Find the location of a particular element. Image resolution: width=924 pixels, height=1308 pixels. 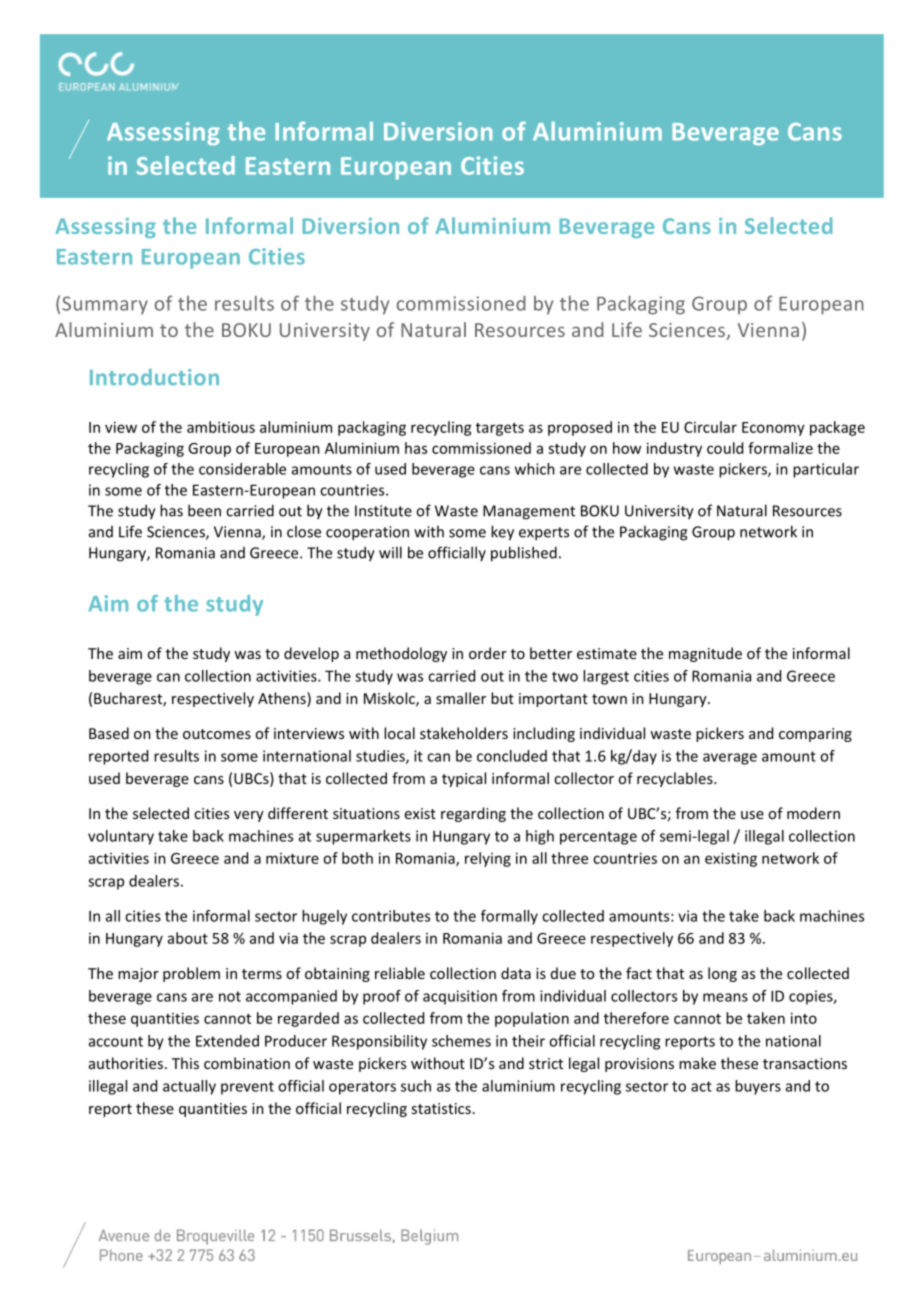

long is located at coordinates (722, 974).
